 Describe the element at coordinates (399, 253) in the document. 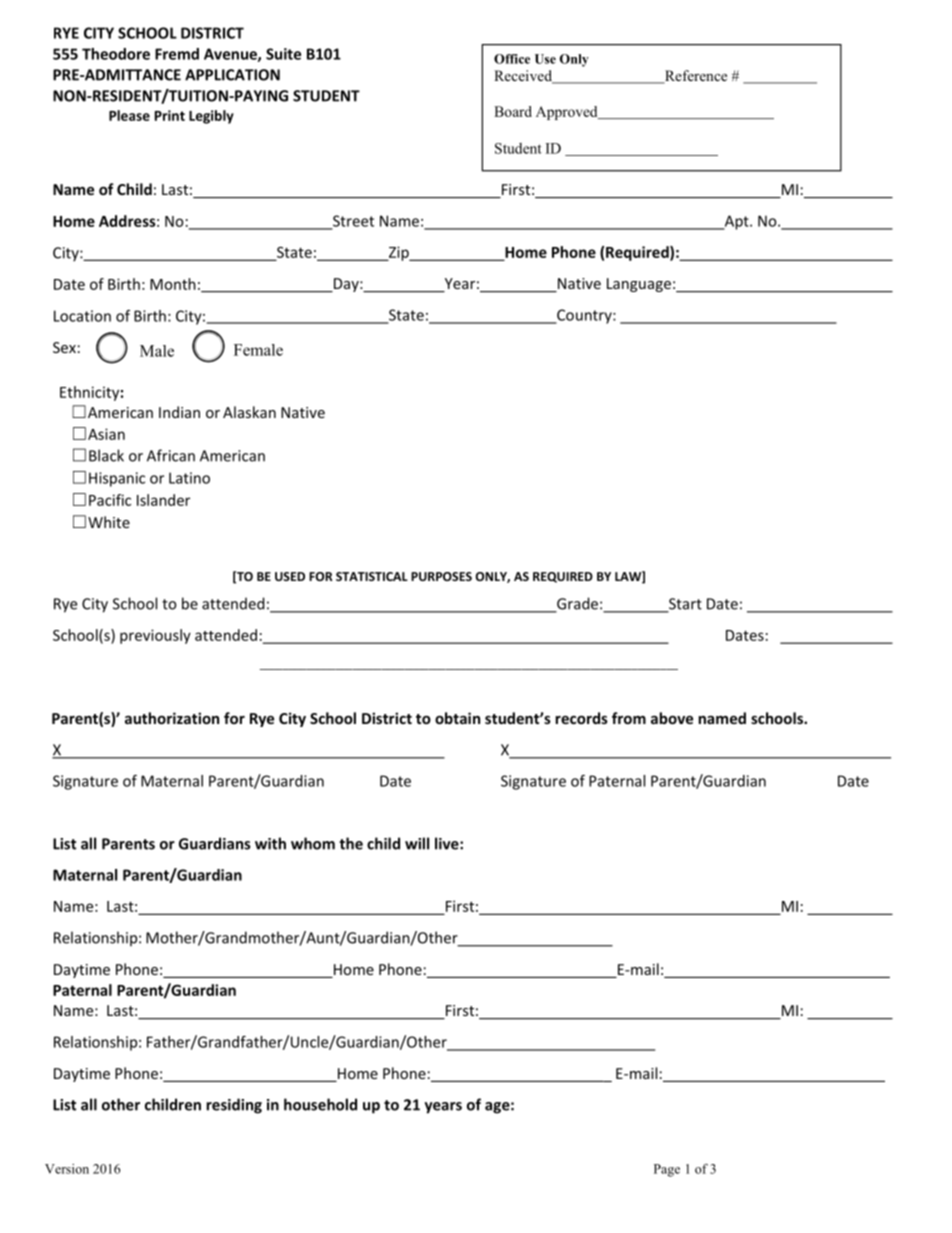

I see `Zip` at that location.
